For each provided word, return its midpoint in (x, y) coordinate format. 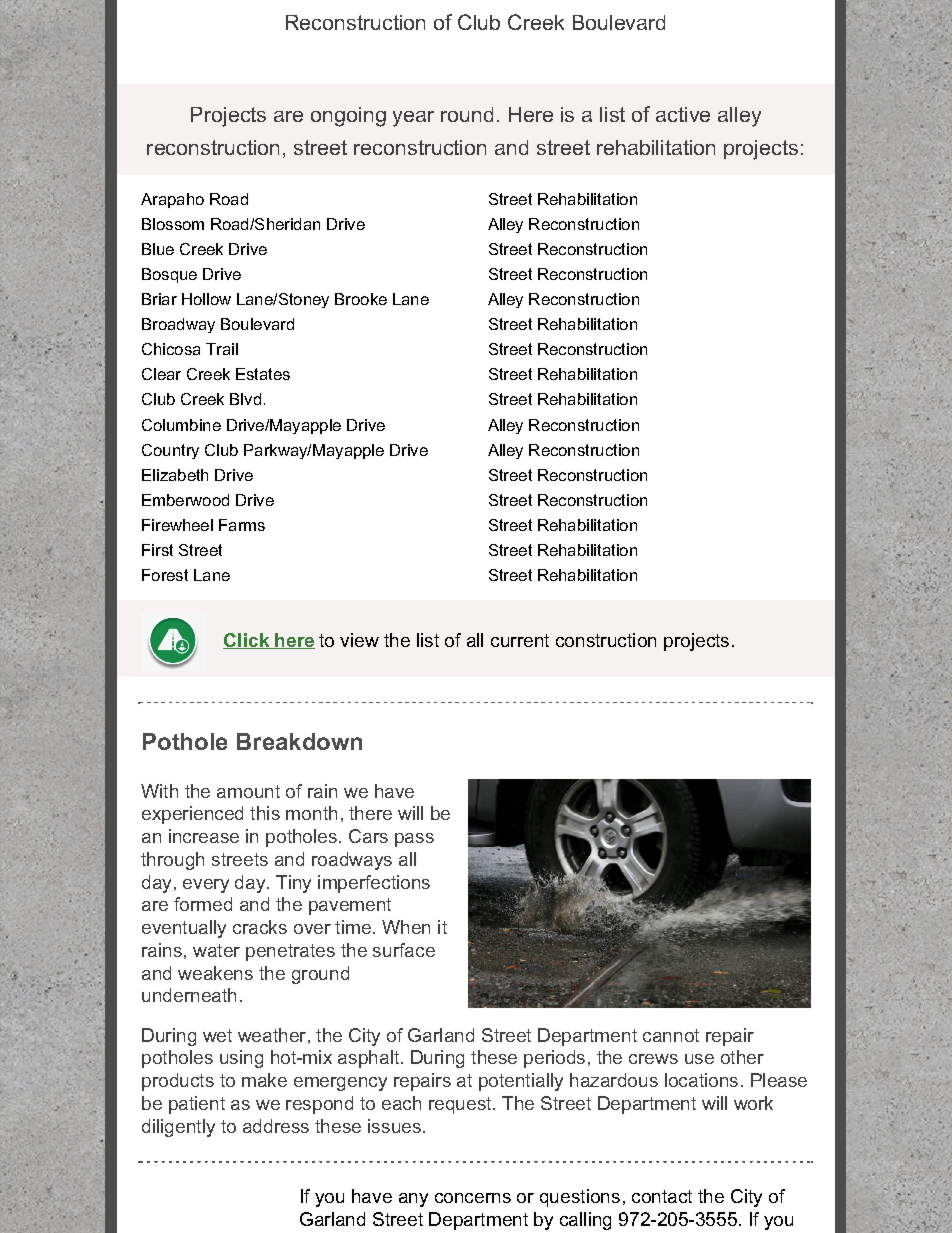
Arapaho (172, 200)
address (276, 1126)
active (683, 114)
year (413, 119)
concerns (473, 1198)
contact (662, 1196)
